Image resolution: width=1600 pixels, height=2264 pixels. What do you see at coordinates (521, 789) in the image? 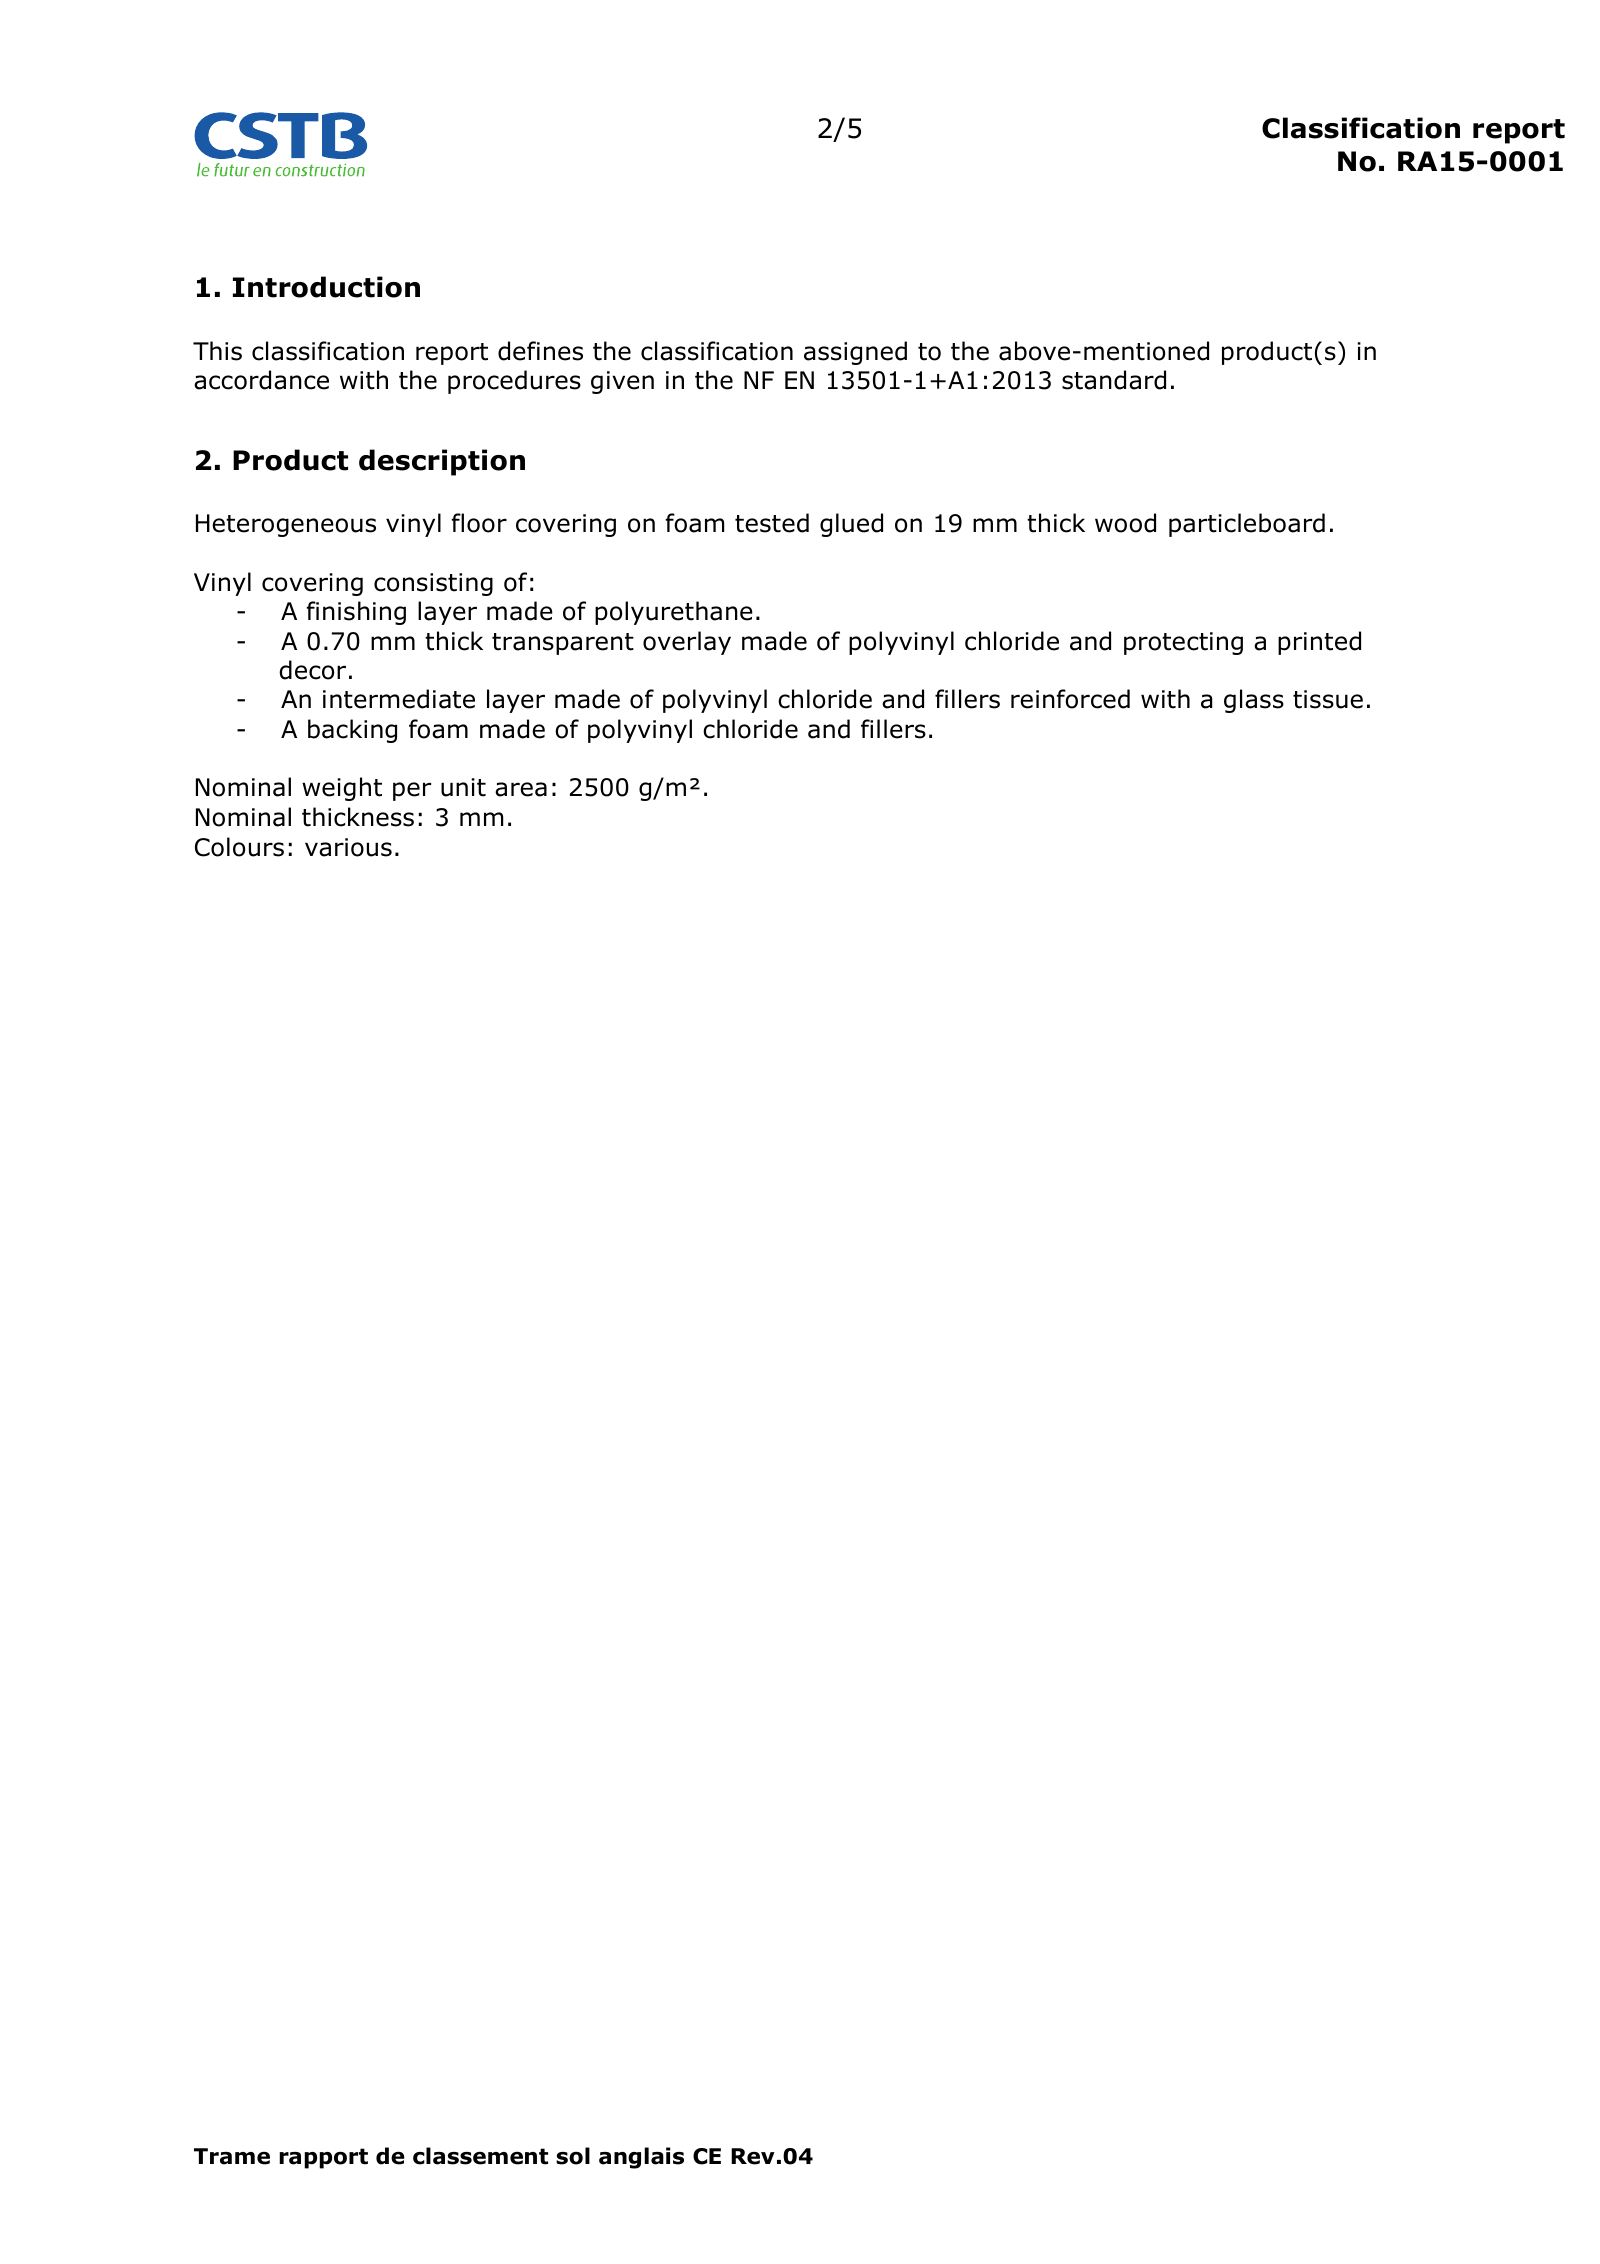
I see `area` at bounding box center [521, 789].
